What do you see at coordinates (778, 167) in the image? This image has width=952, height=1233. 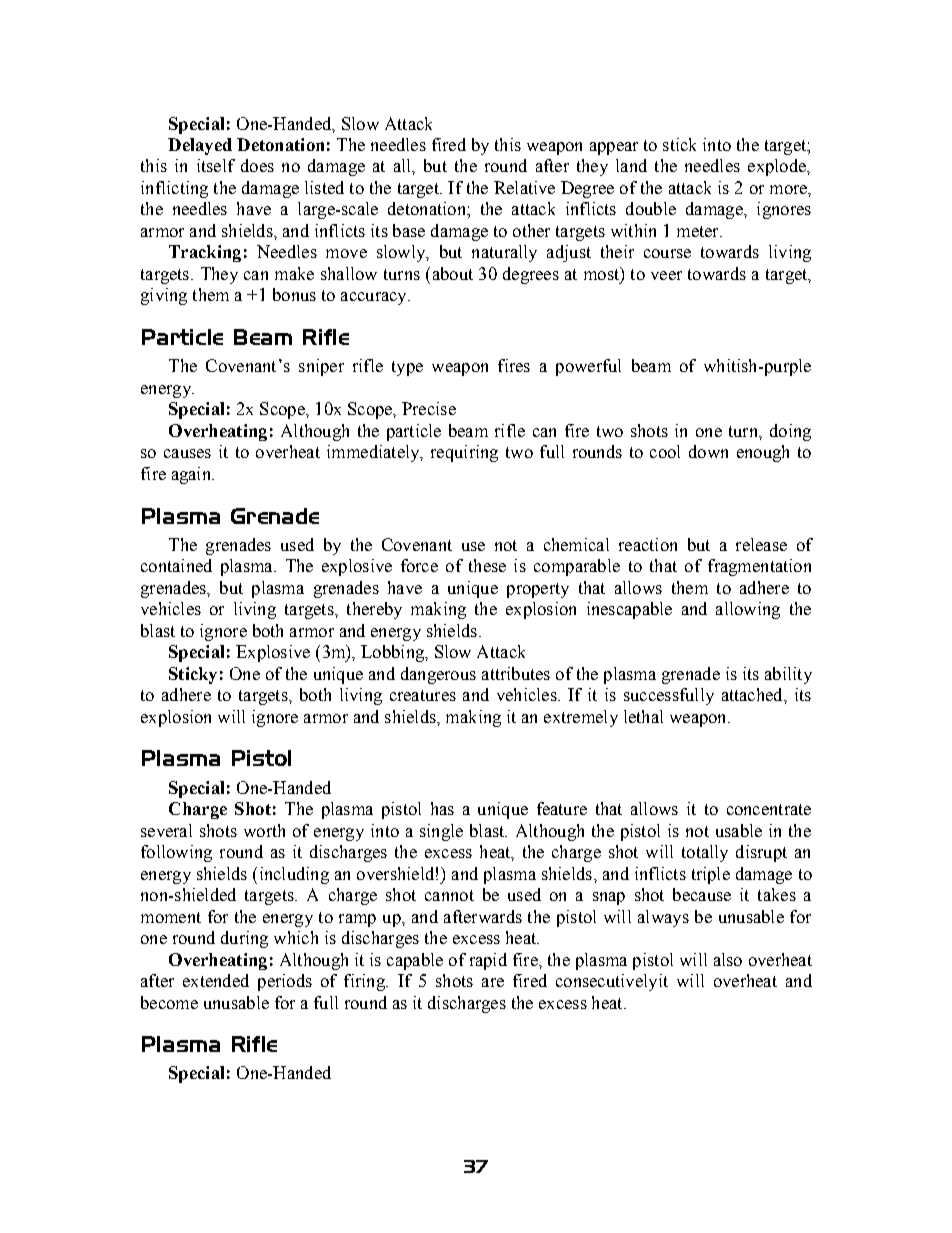 I see `explode` at bounding box center [778, 167].
